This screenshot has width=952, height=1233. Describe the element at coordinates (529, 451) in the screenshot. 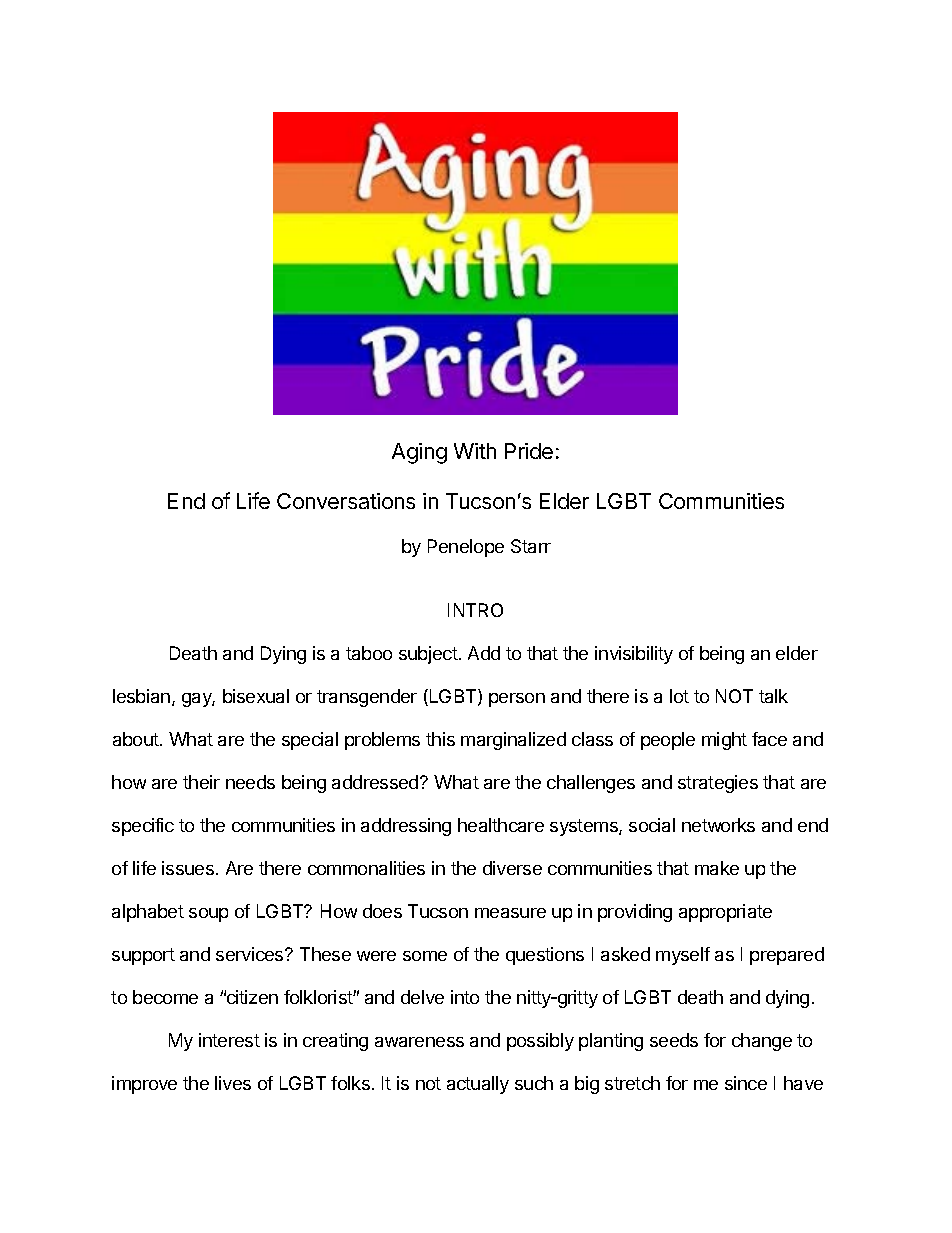

I see `Pride` at that location.
